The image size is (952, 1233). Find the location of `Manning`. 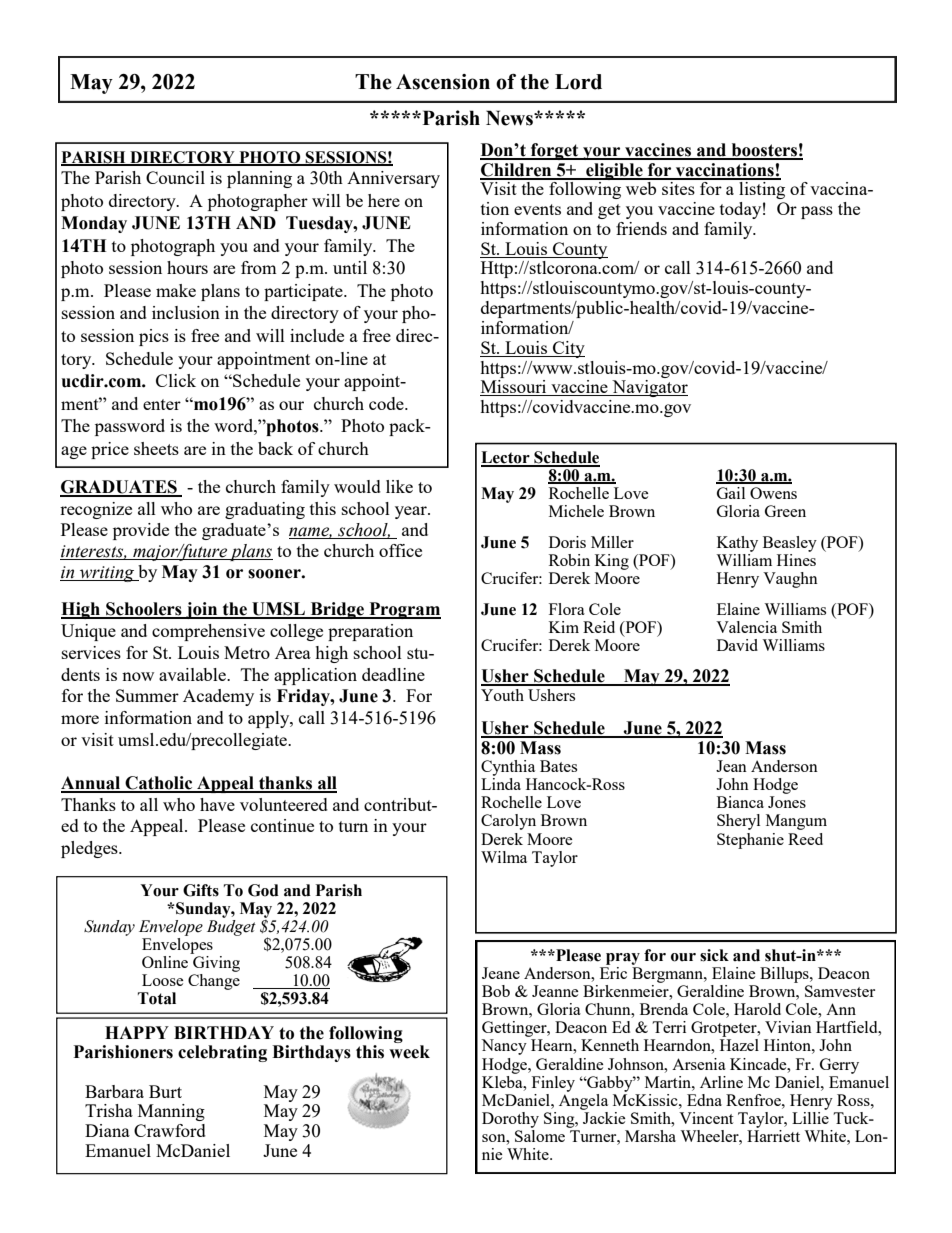

Manning is located at coordinates (171, 1112).
